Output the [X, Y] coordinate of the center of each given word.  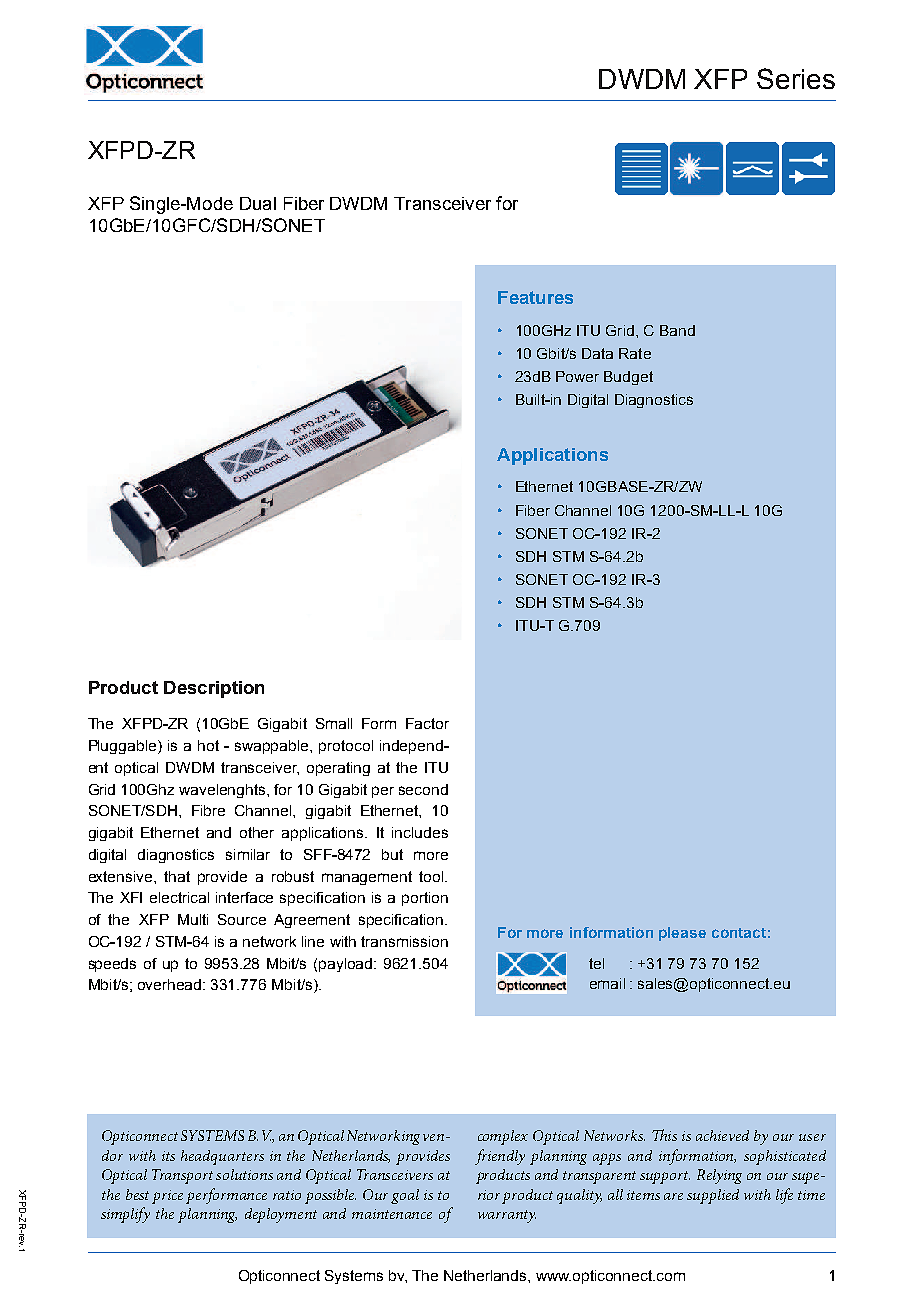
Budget [628, 378]
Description [214, 689]
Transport [184, 1176]
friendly [500, 1157]
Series [796, 78]
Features [535, 297]
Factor [427, 723]
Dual [258, 203]
